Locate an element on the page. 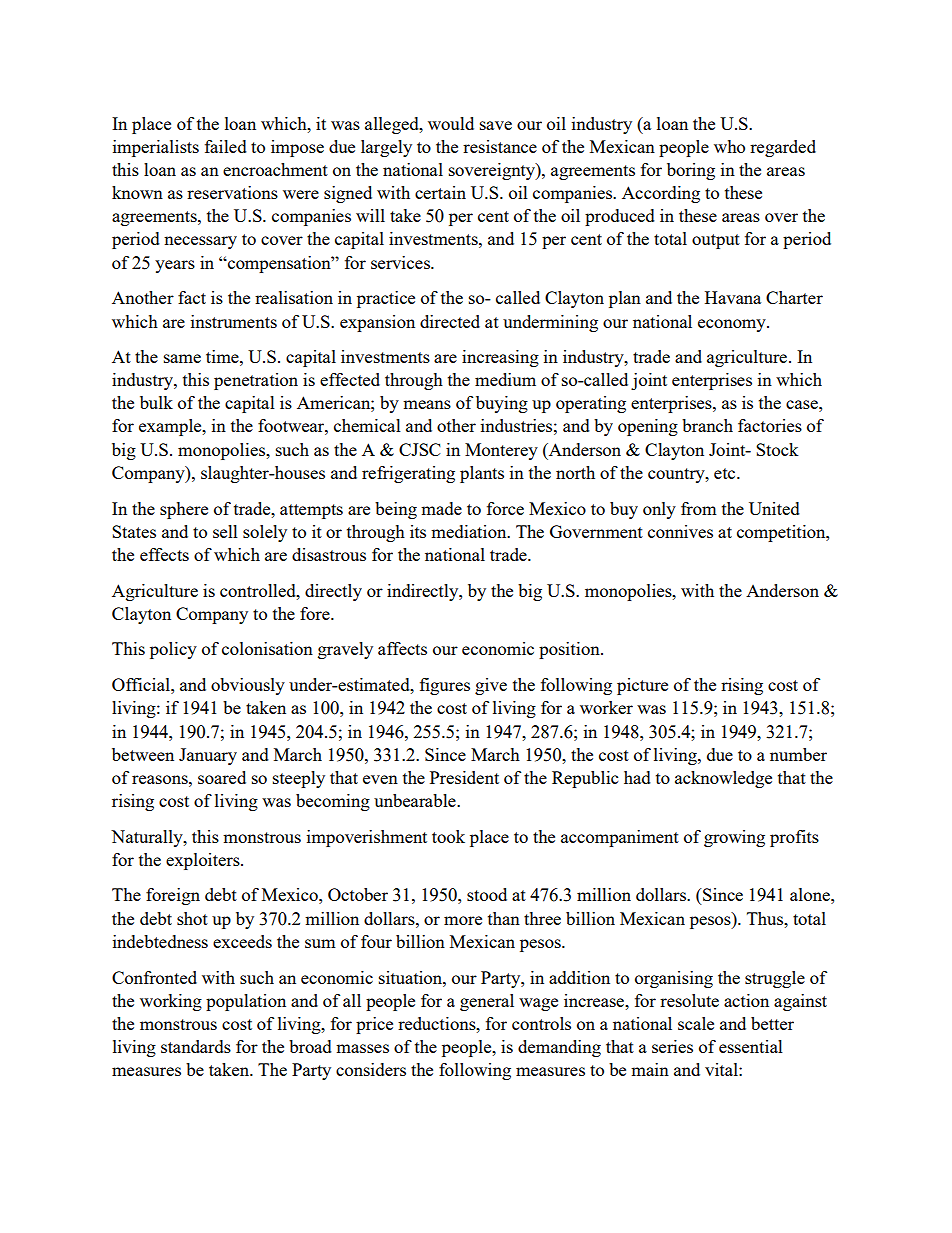  general is located at coordinates (487, 1002).
